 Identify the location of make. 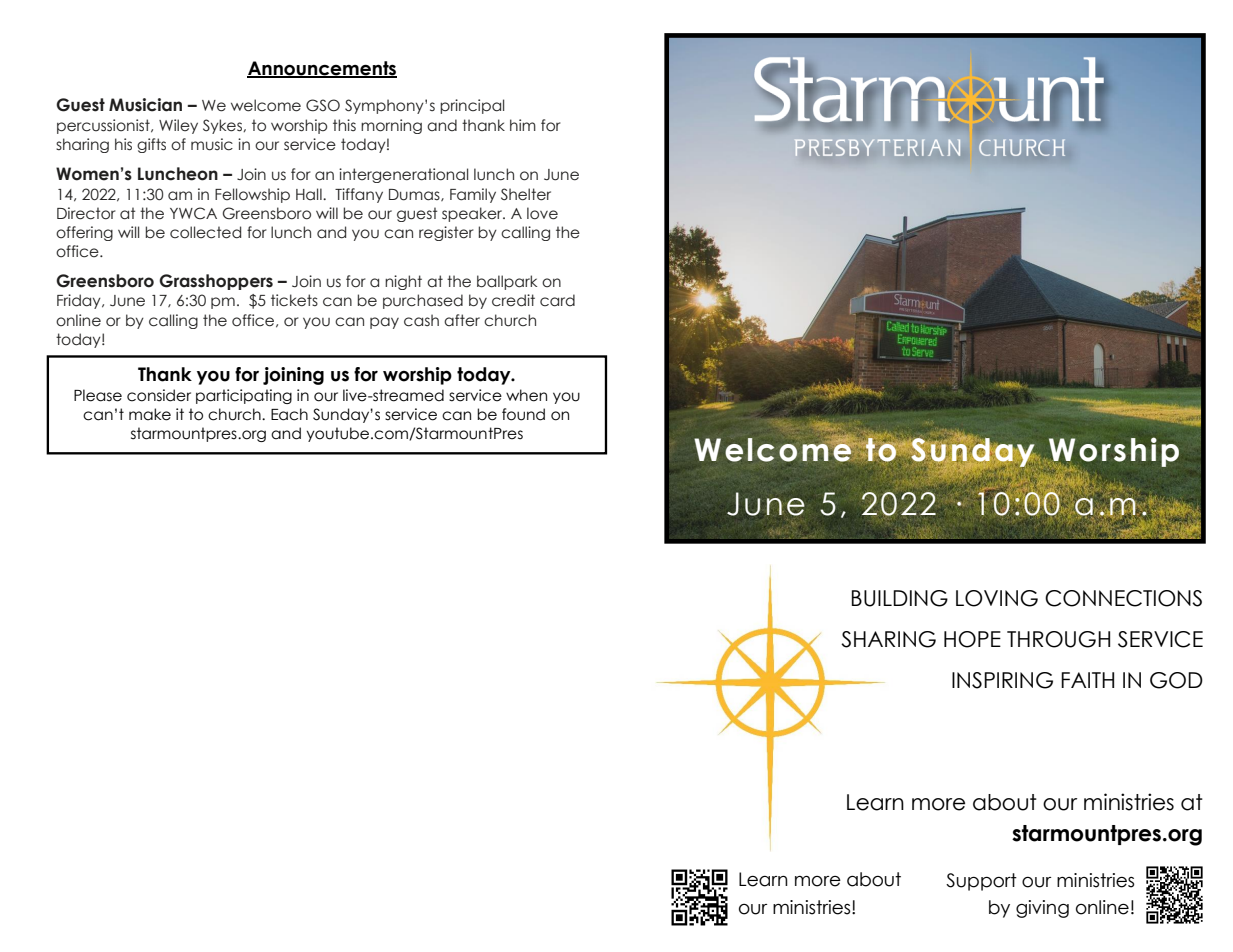
(150, 414).
